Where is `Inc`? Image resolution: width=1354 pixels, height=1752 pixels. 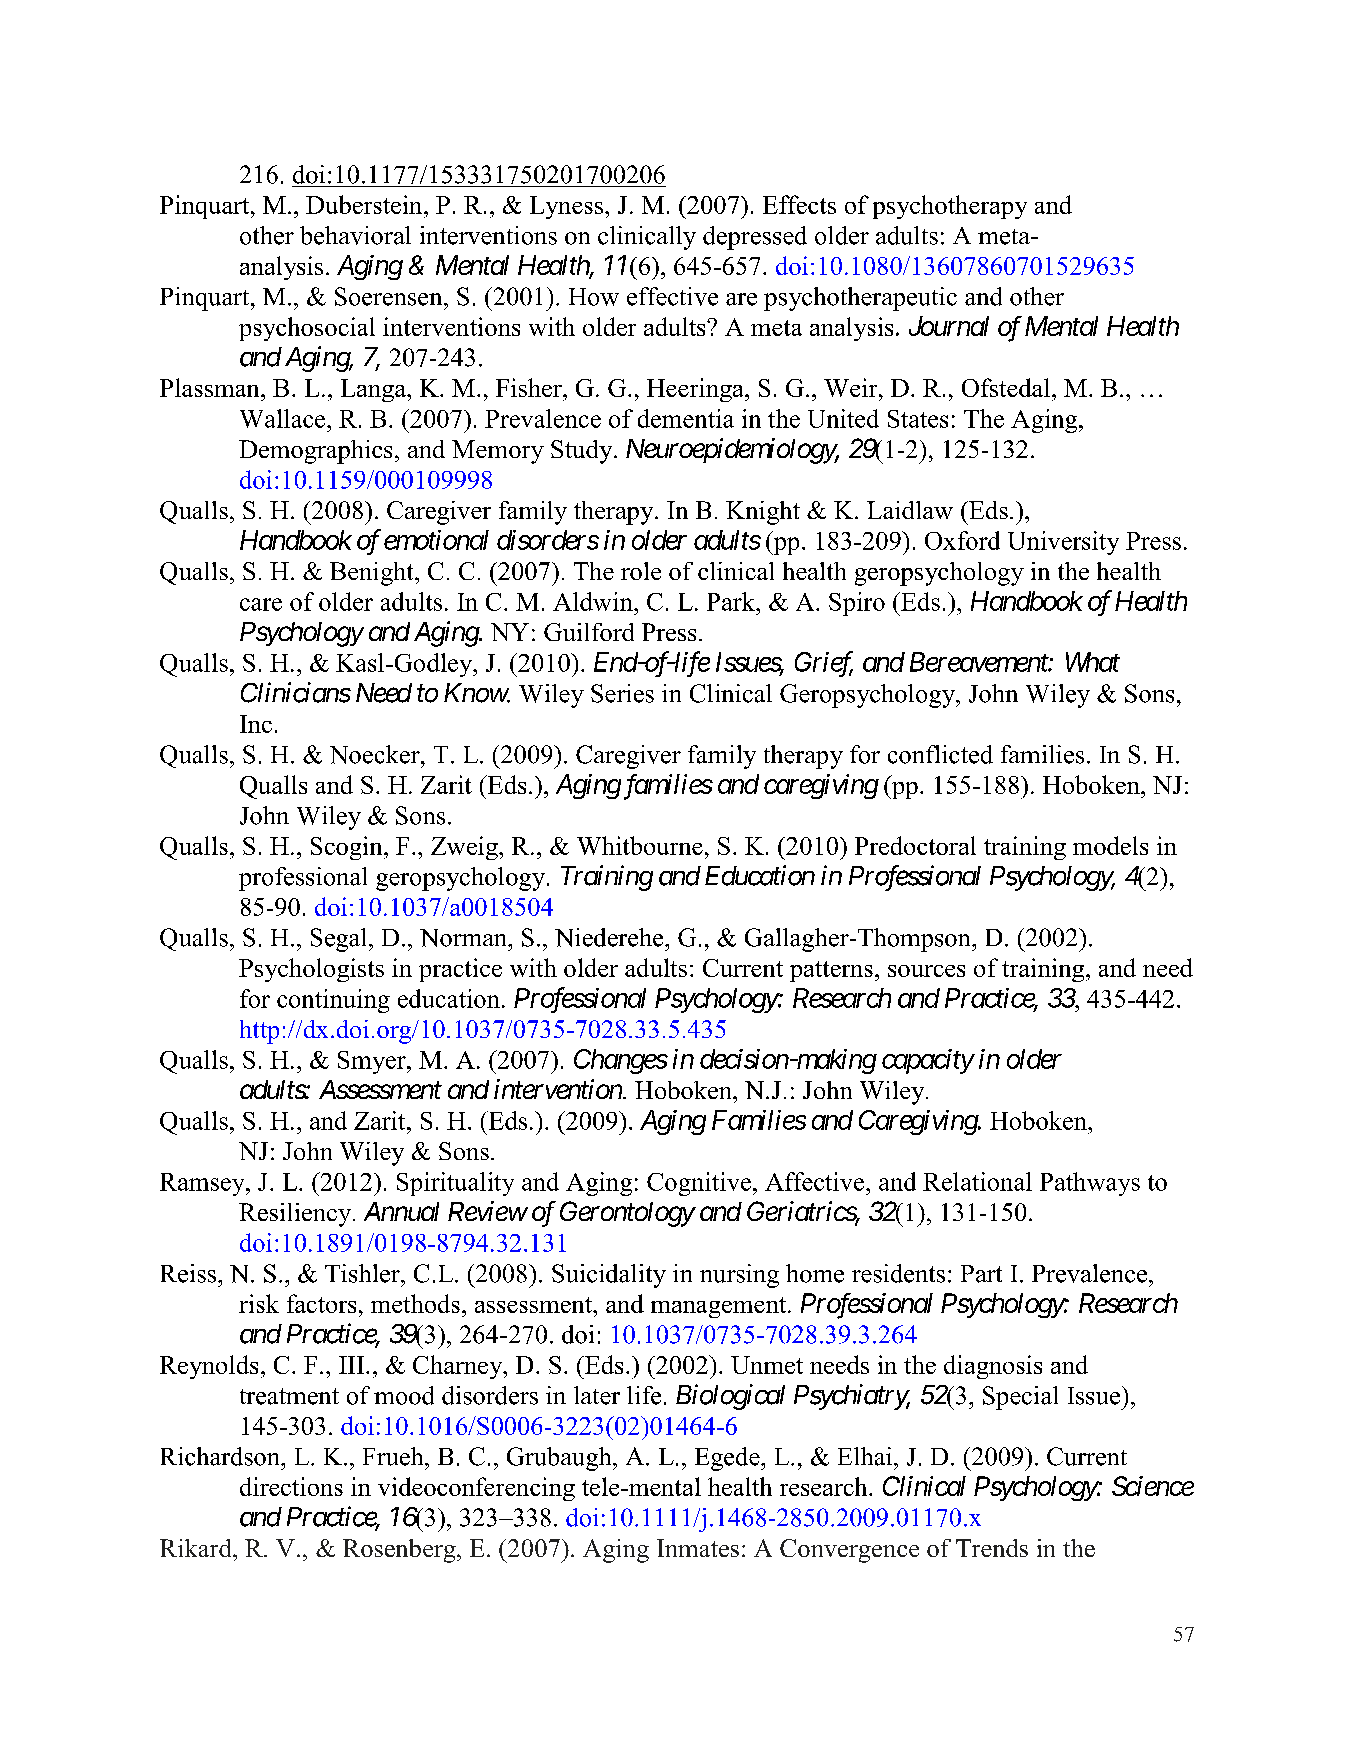 Inc is located at coordinates (256, 724).
